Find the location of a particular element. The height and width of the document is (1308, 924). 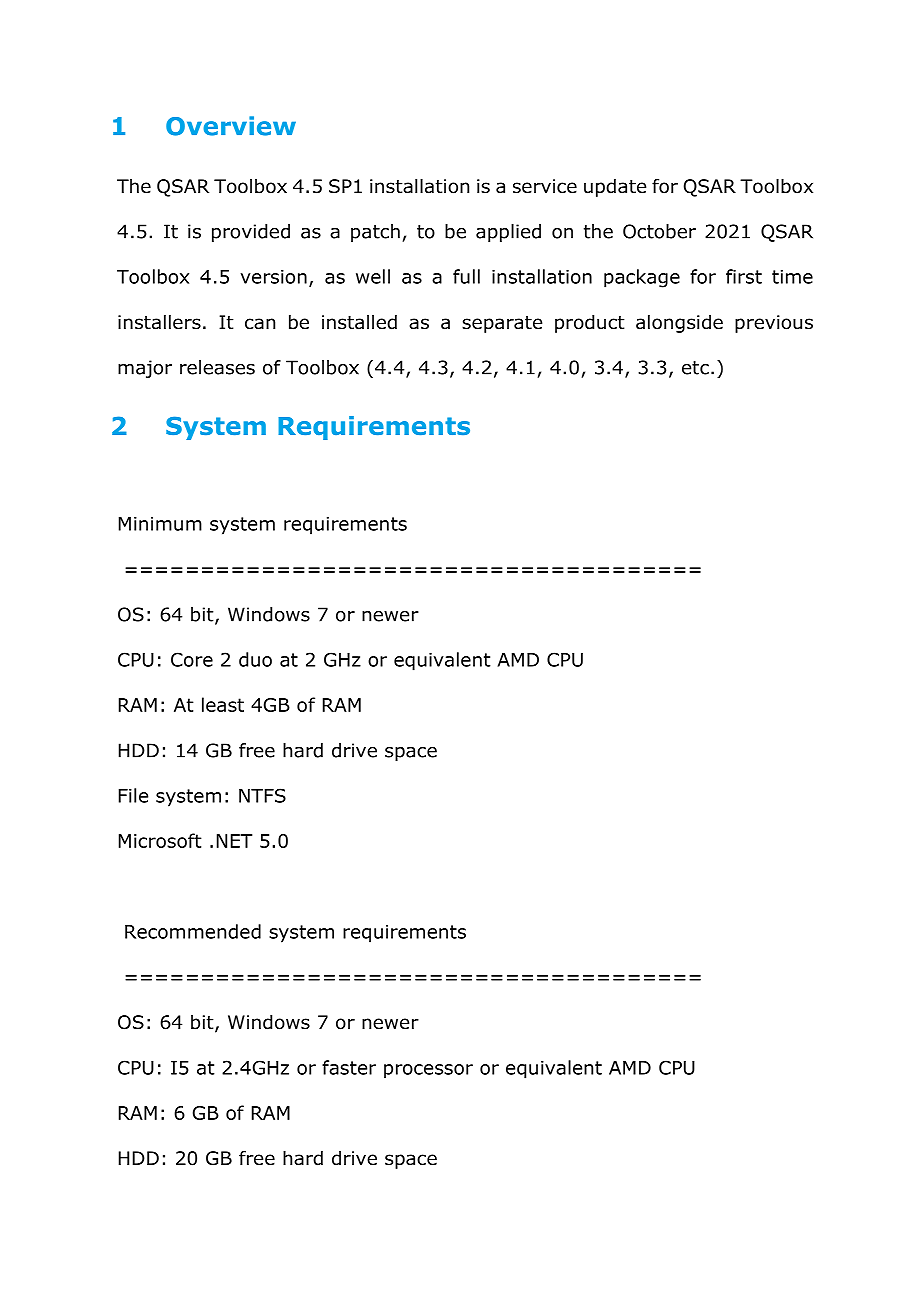

faster is located at coordinates (349, 1067).
